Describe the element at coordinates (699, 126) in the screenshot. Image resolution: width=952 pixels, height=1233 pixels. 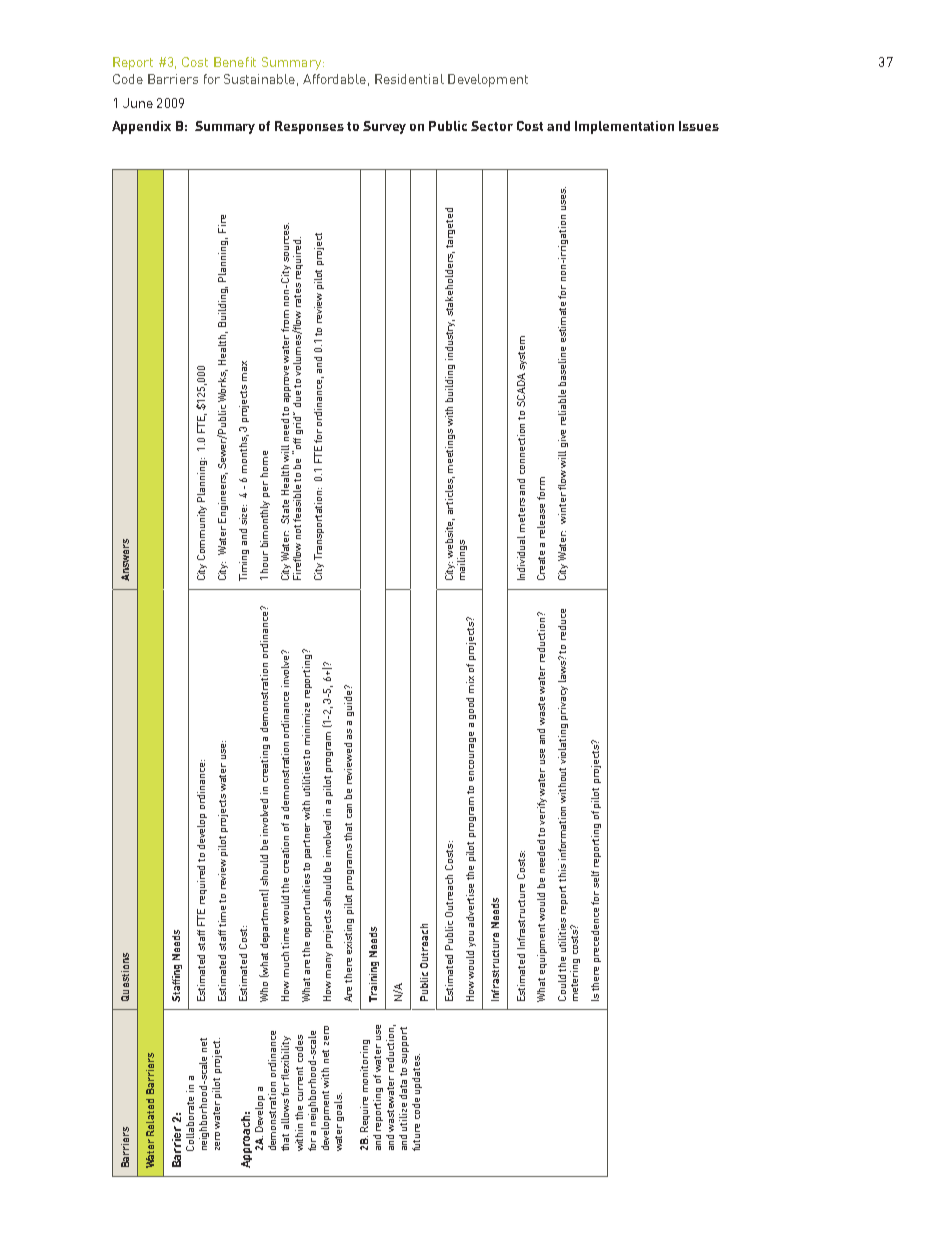
I see `Issues` at that location.
